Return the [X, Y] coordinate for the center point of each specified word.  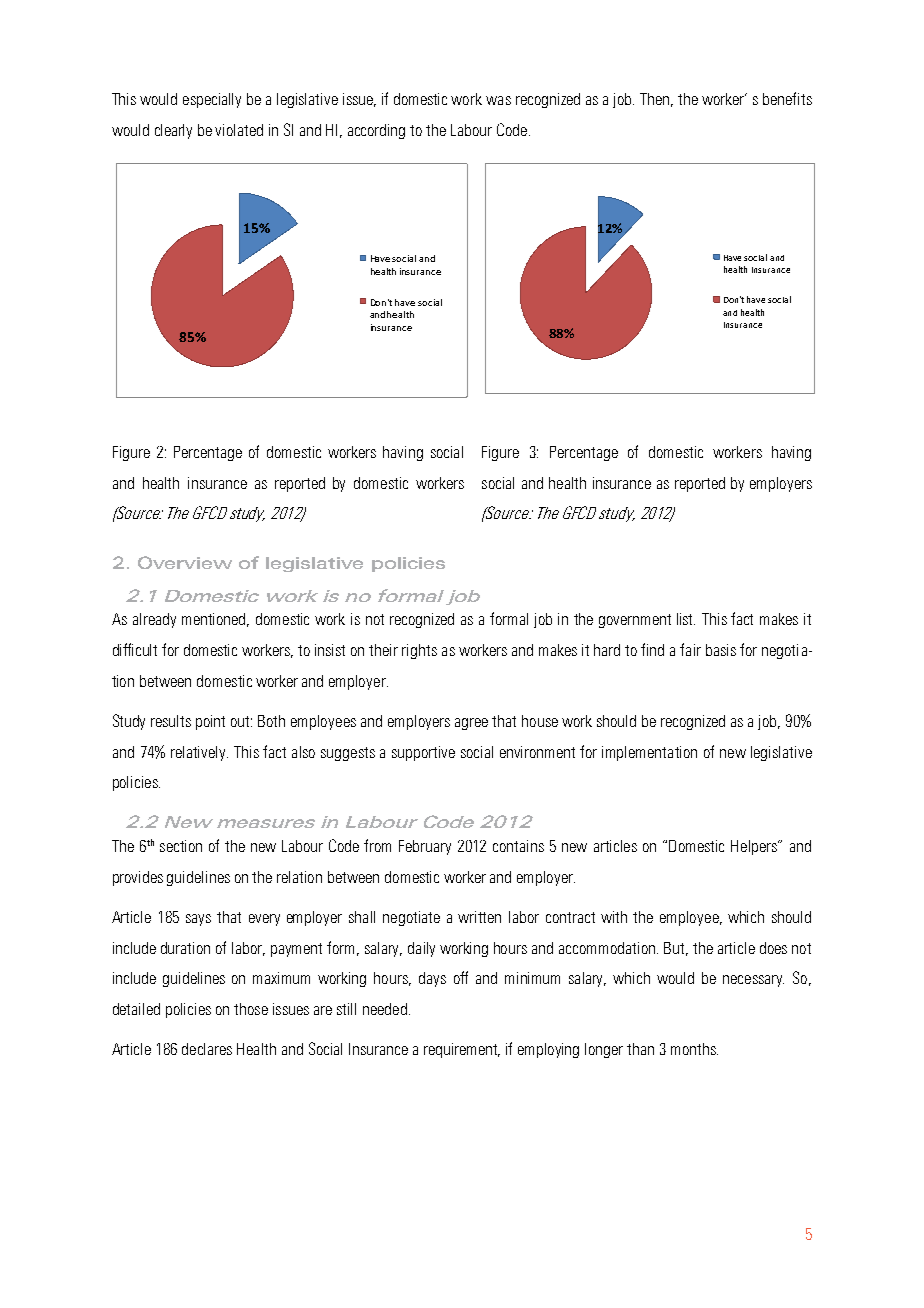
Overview [185, 562]
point [210, 722]
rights [419, 651]
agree [471, 724]
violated [239, 130]
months [694, 1049]
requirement [462, 1050]
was [498, 100]
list [686, 619]
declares [207, 1049]
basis [721, 650]
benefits [787, 98]
